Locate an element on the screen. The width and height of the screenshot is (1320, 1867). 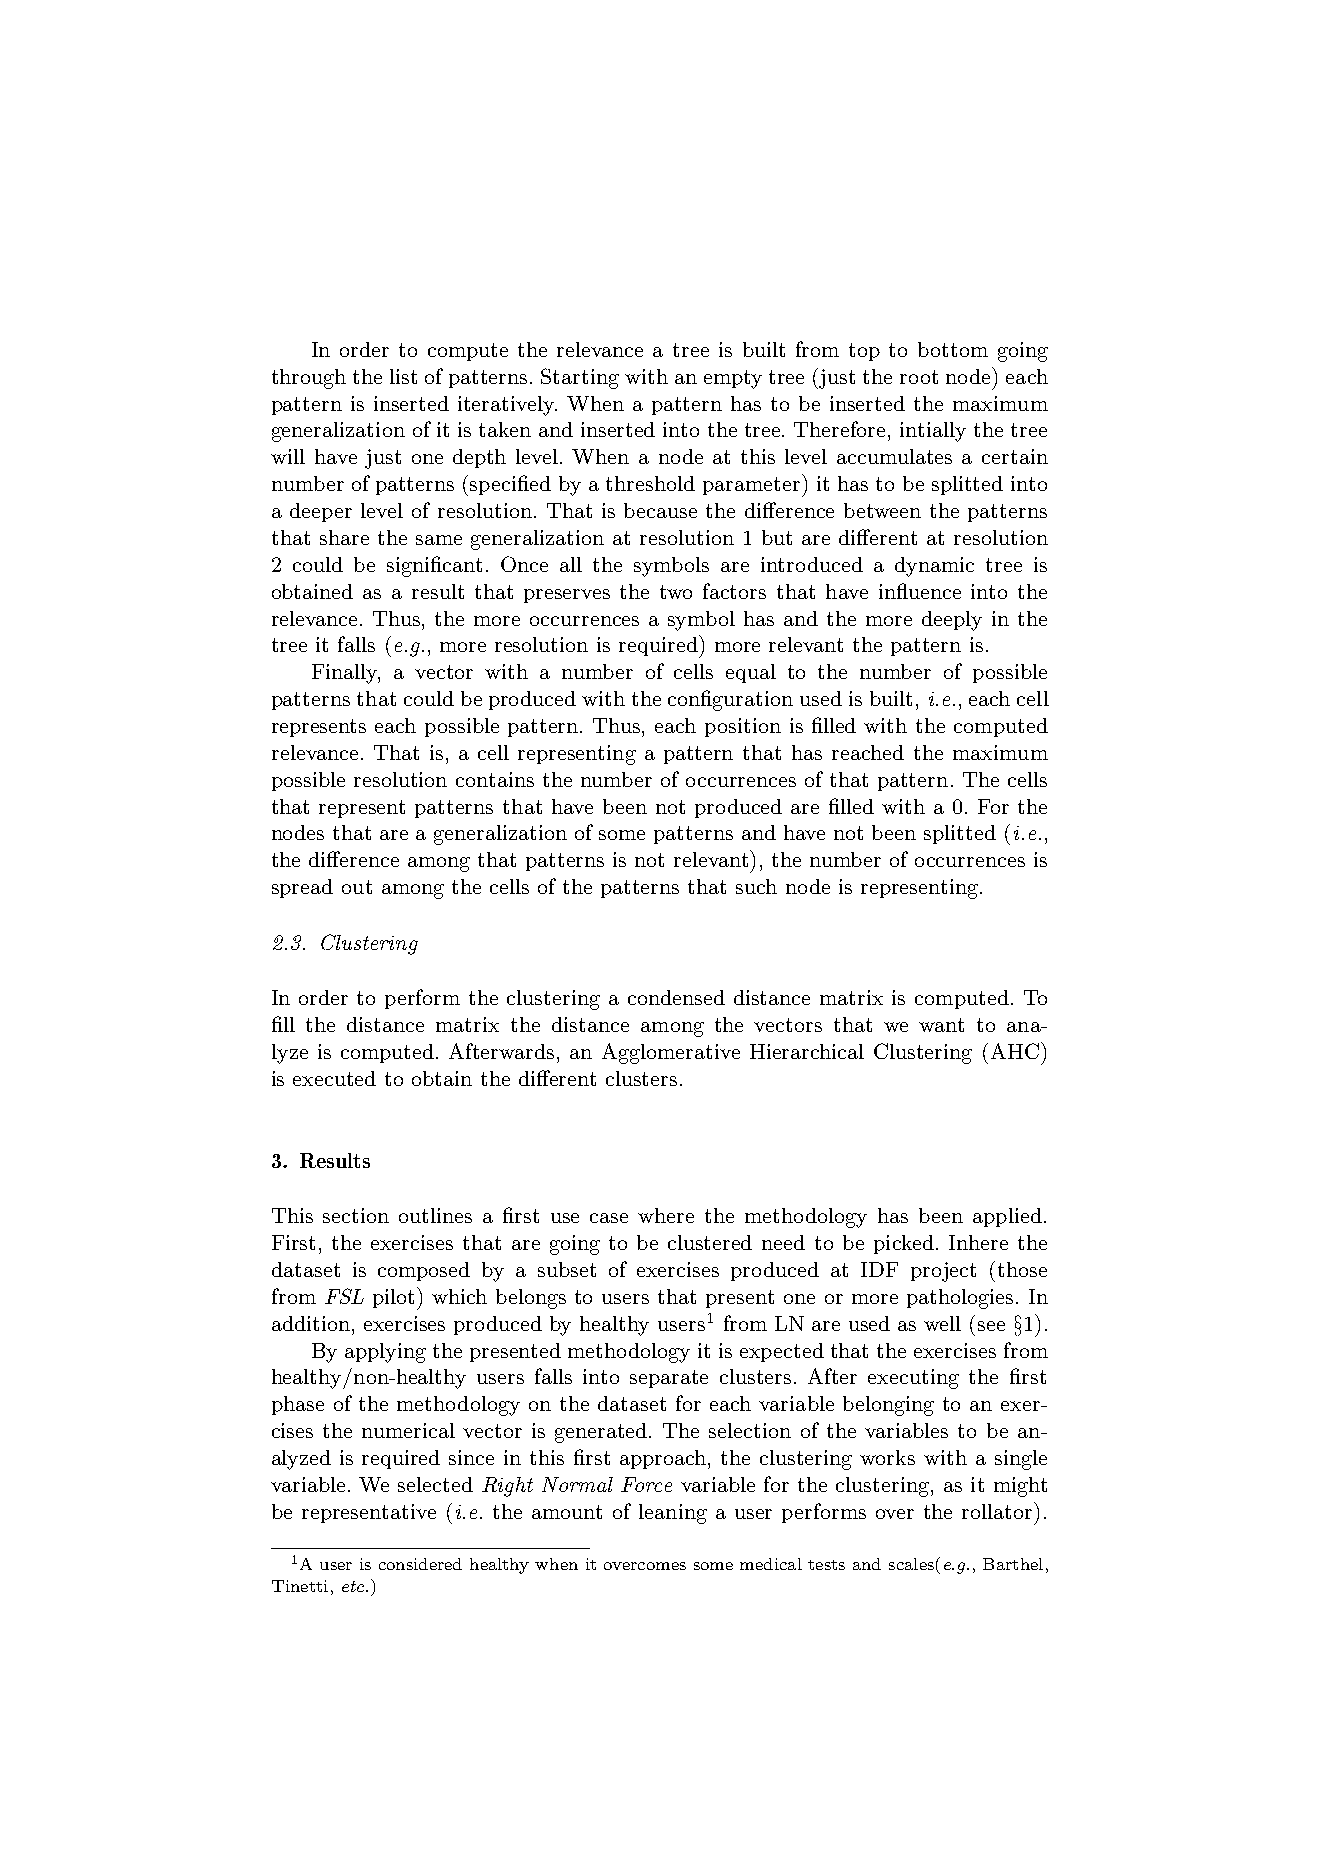
considered is located at coordinates (420, 1564).
